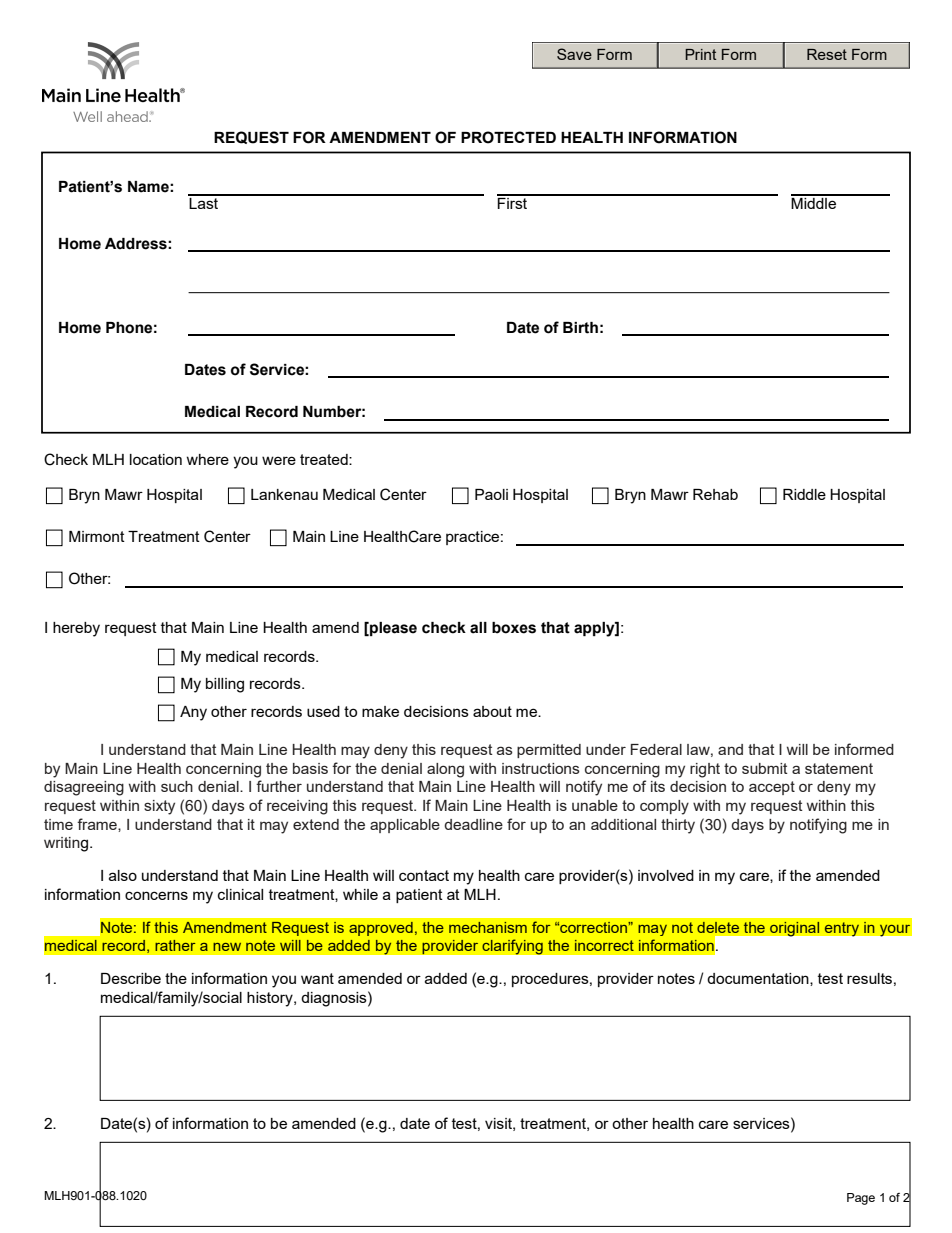 The width and height of the page is (952, 1233). What do you see at coordinates (156, 459) in the page?
I see `location` at bounding box center [156, 459].
